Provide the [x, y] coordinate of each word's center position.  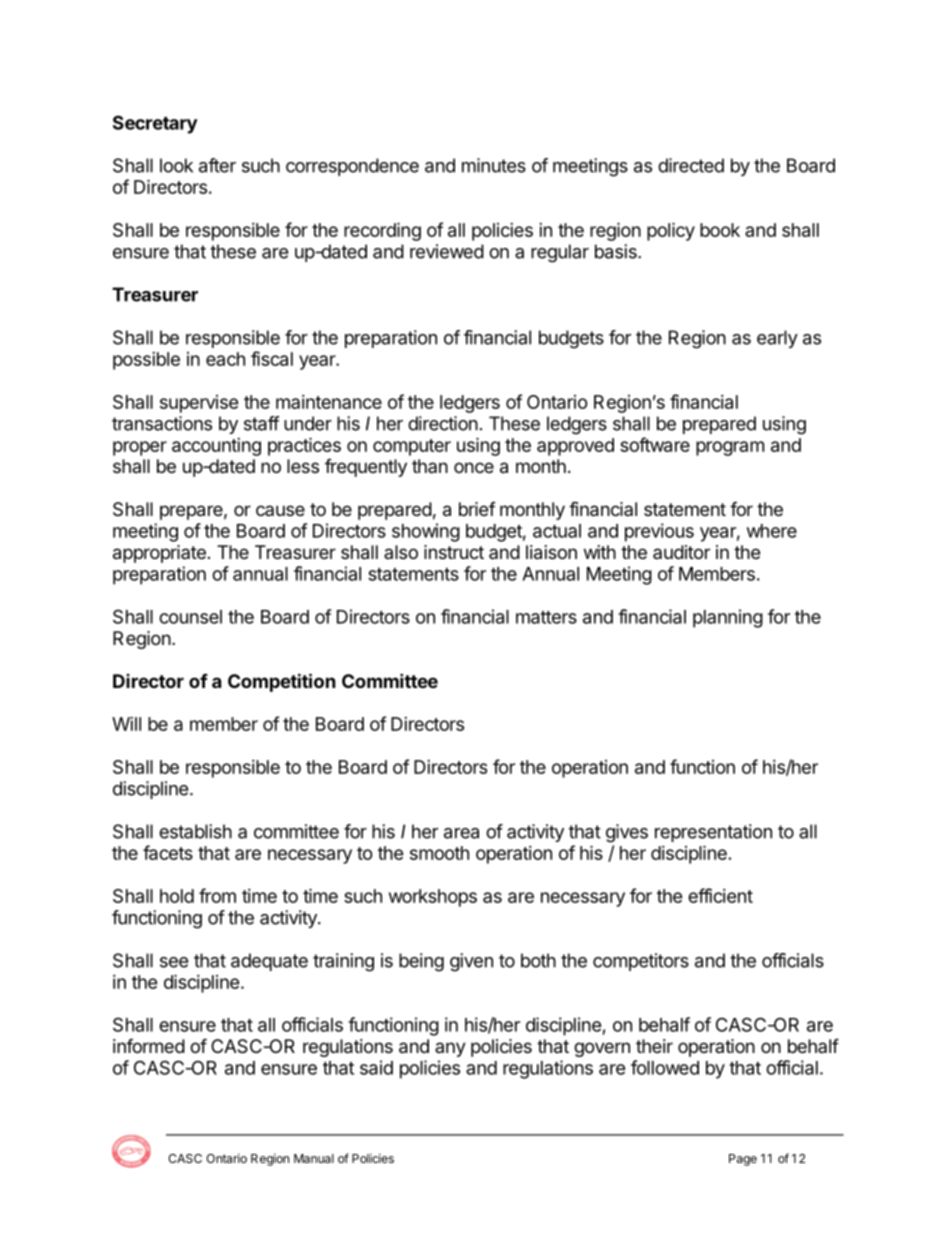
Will [126, 724]
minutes [494, 165]
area [461, 833]
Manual [314, 1158]
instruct [454, 552]
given [471, 962]
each [225, 359]
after [217, 165]
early [777, 339]
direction [443, 423]
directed [691, 165]
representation [713, 833]
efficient [720, 895]
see [174, 962]
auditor [681, 552]
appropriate [159, 554]
